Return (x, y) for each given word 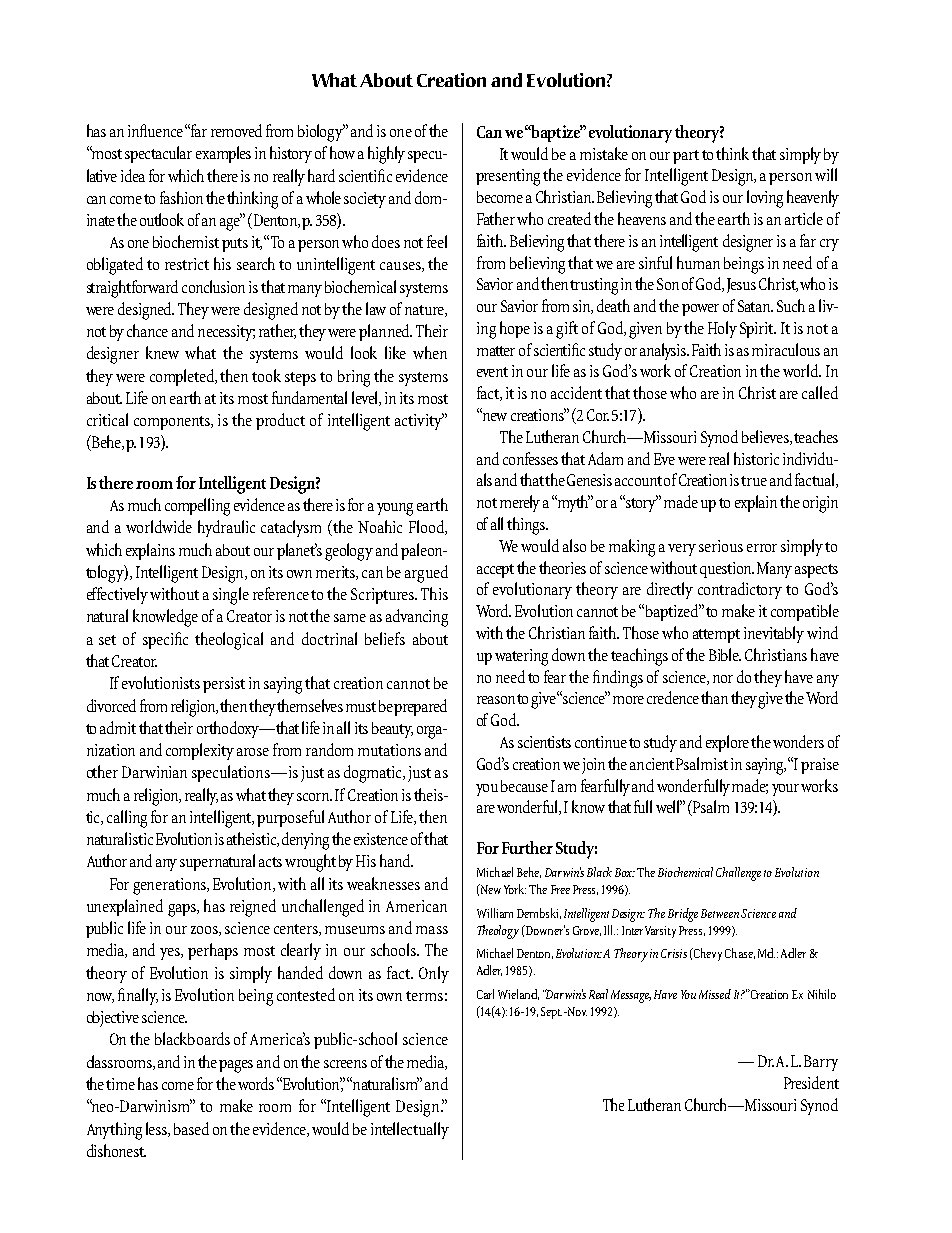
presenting (510, 177)
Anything (114, 1131)
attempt (716, 636)
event (492, 372)
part (686, 157)
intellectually (410, 1130)
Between (720, 913)
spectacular (158, 154)
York (515, 889)
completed (183, 377)
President (811, 1082)
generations (170, 886)
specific (165, 640)
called (820, 392)
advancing (417, 618)
